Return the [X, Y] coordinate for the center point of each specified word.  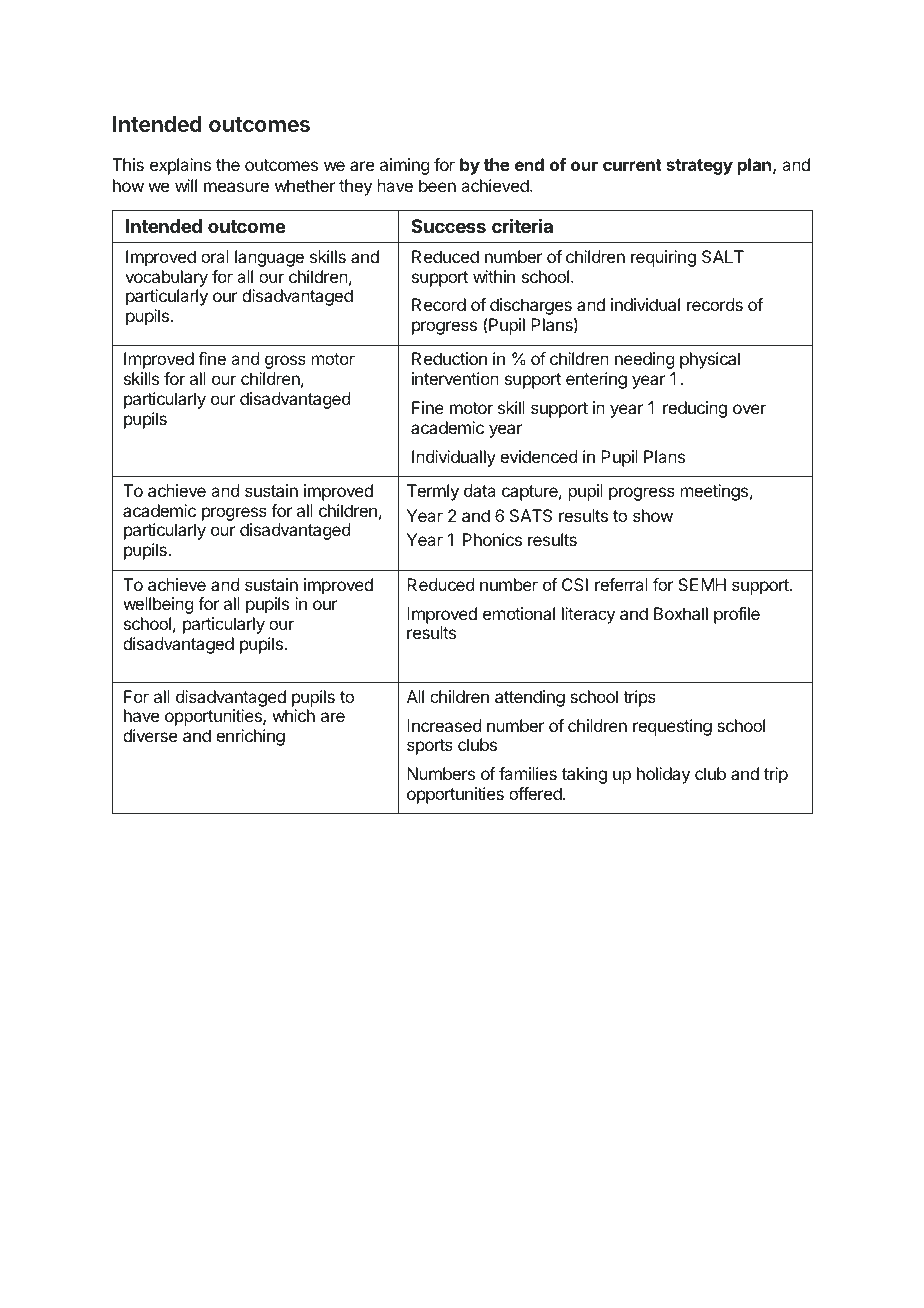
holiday [663, 775]
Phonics [492, 539]
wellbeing [158, 605]
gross [285, 362]
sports [430, 747]
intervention [455, 378]
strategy [699, 167]
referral [621, 584]
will [186, 185]
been [437, 185]
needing [644, 360]
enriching [250, 737]
